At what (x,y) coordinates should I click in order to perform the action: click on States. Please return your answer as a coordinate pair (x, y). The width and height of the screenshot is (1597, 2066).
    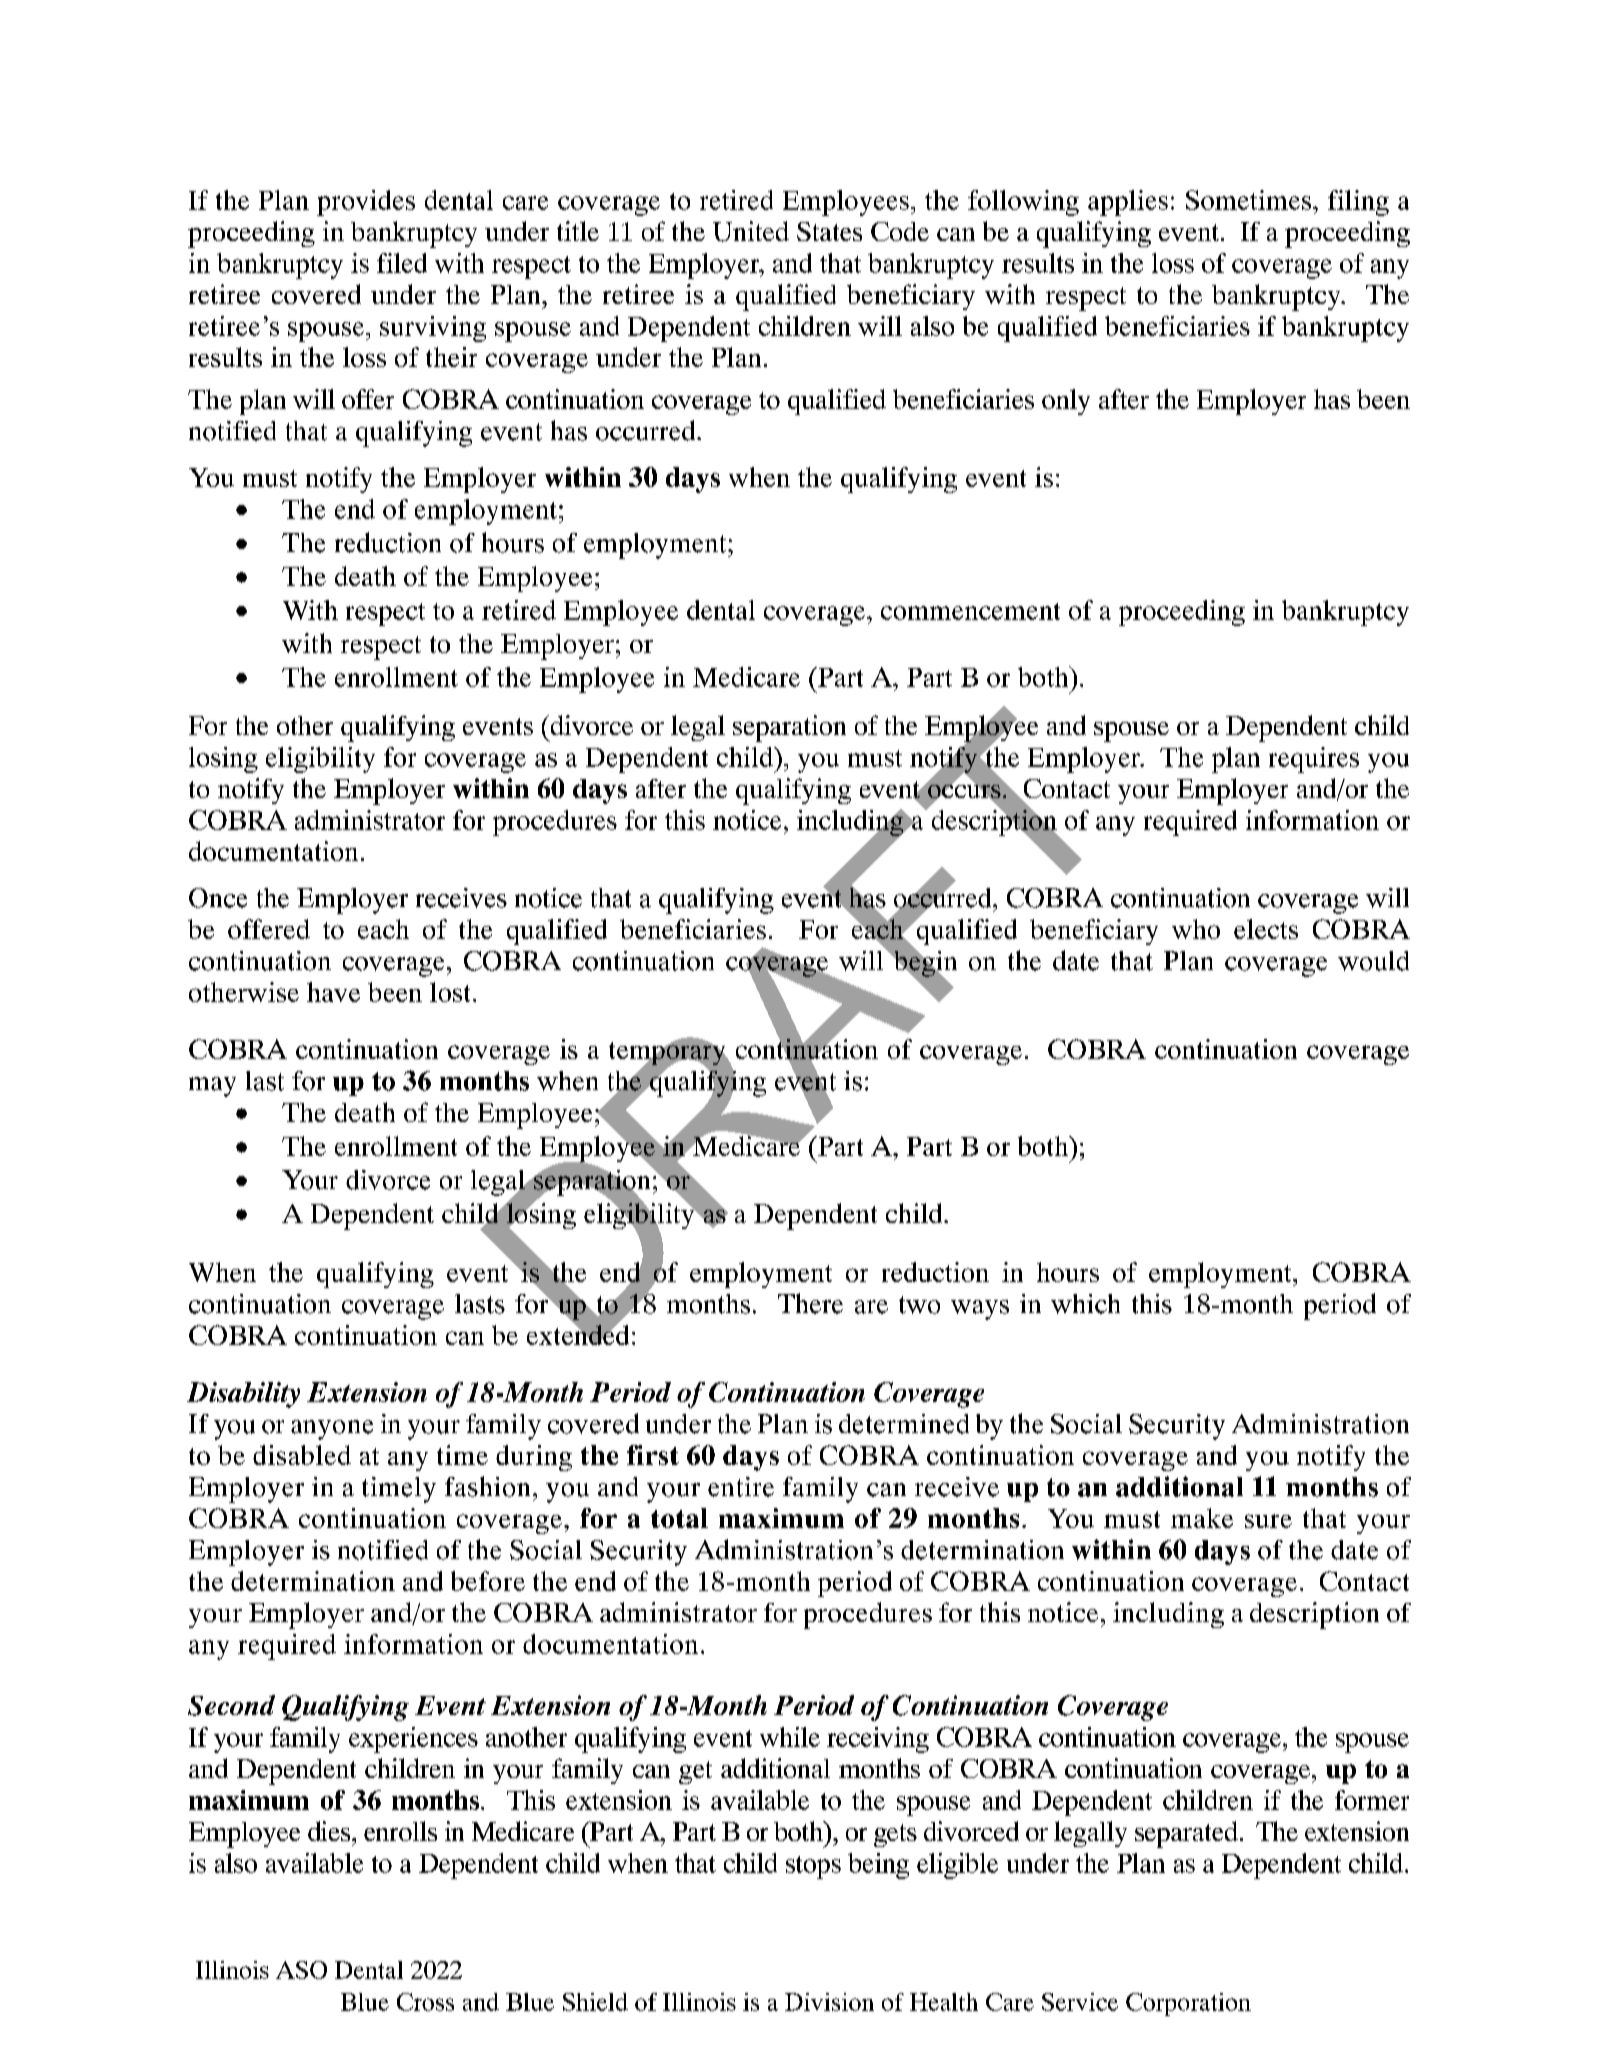
    Looking at the image, I should click on (829, 231).
